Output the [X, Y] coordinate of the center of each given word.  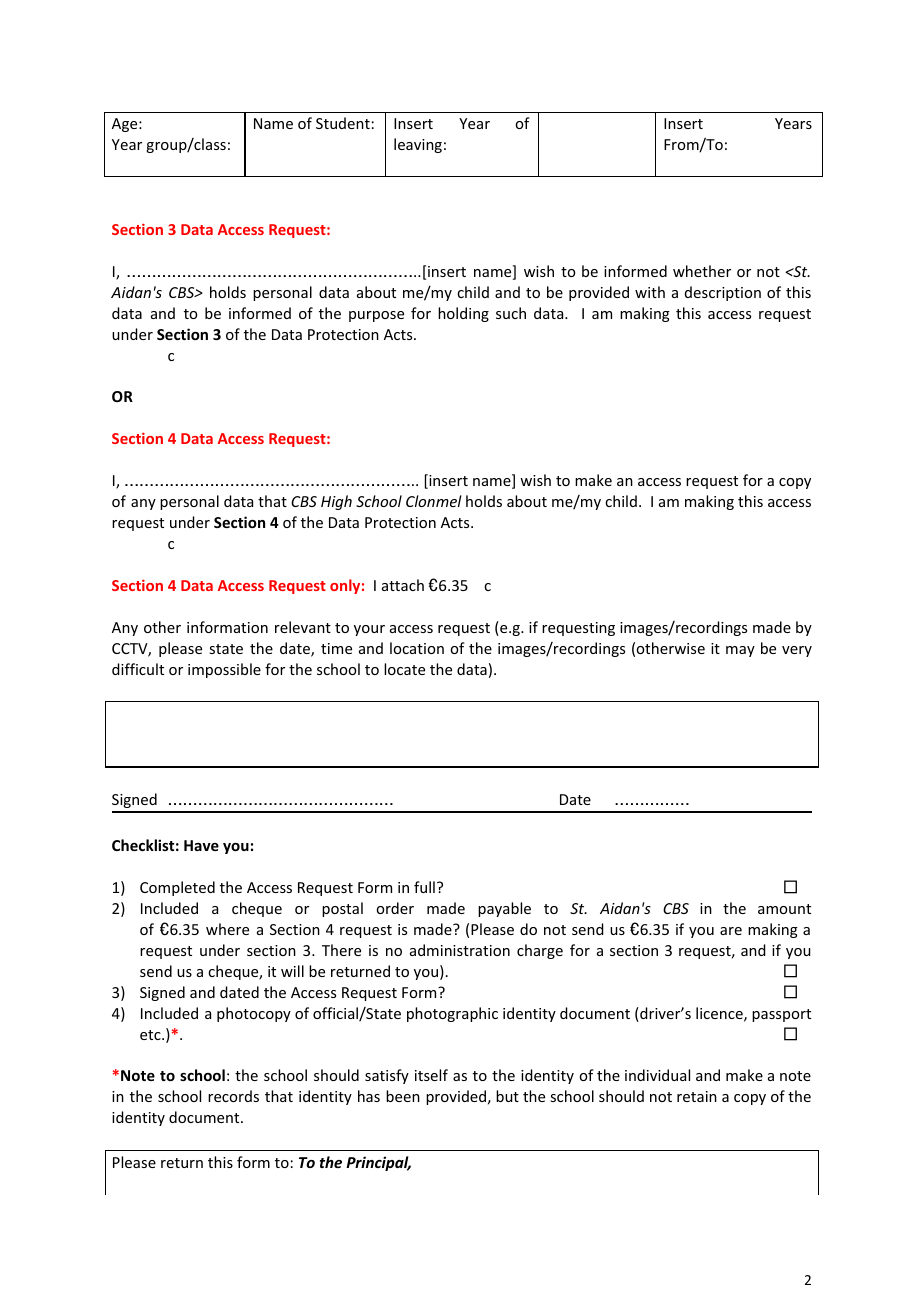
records [233, 1096]
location [417, 648]
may [740, 651]
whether [702, 271]
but [507, 1096]
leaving [418, 145]
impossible [224, 670]
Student [343, 123]
